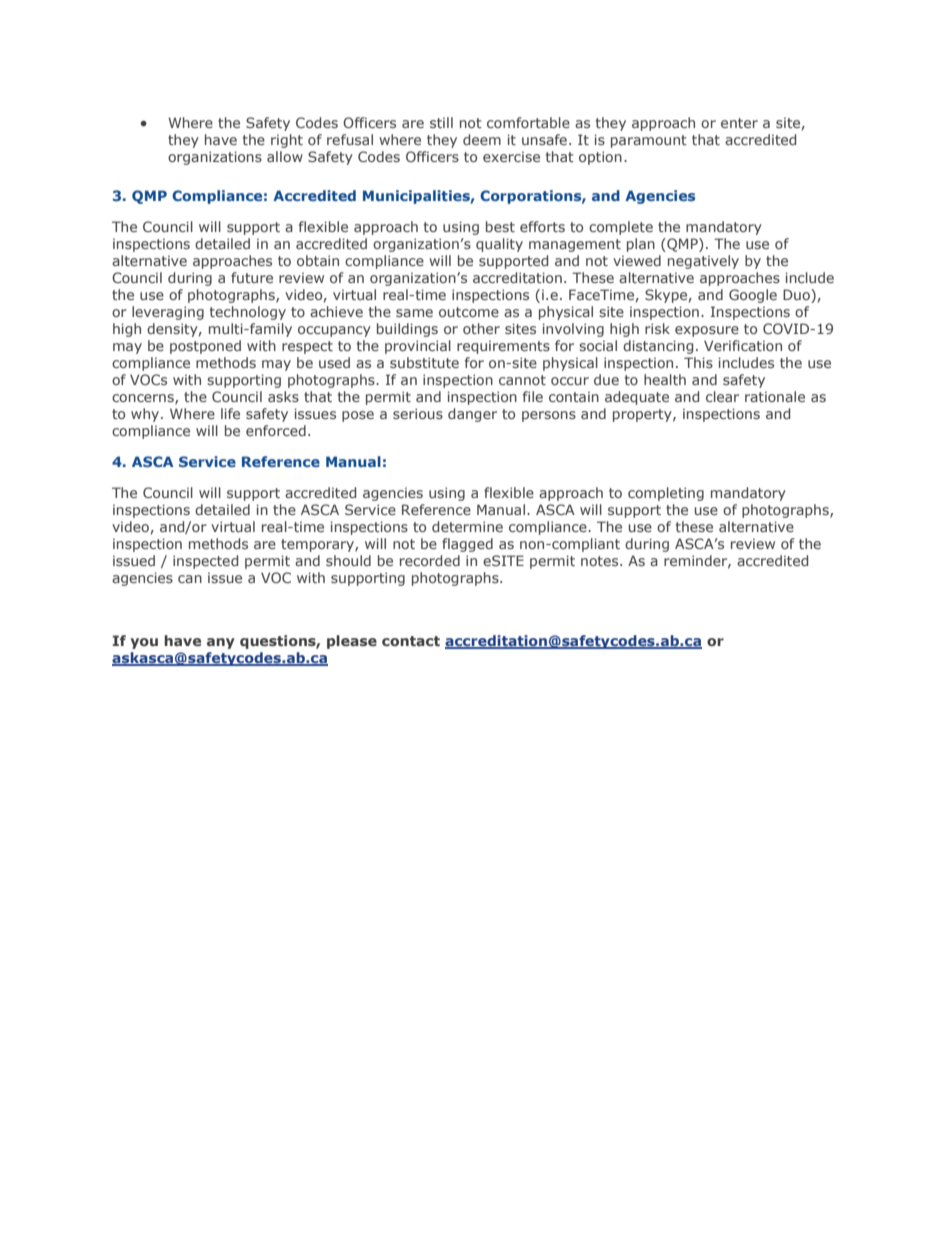  What do you see at coordinates (522, 380) in the document?
I see `cannot` at bounding box center [522, 380].
